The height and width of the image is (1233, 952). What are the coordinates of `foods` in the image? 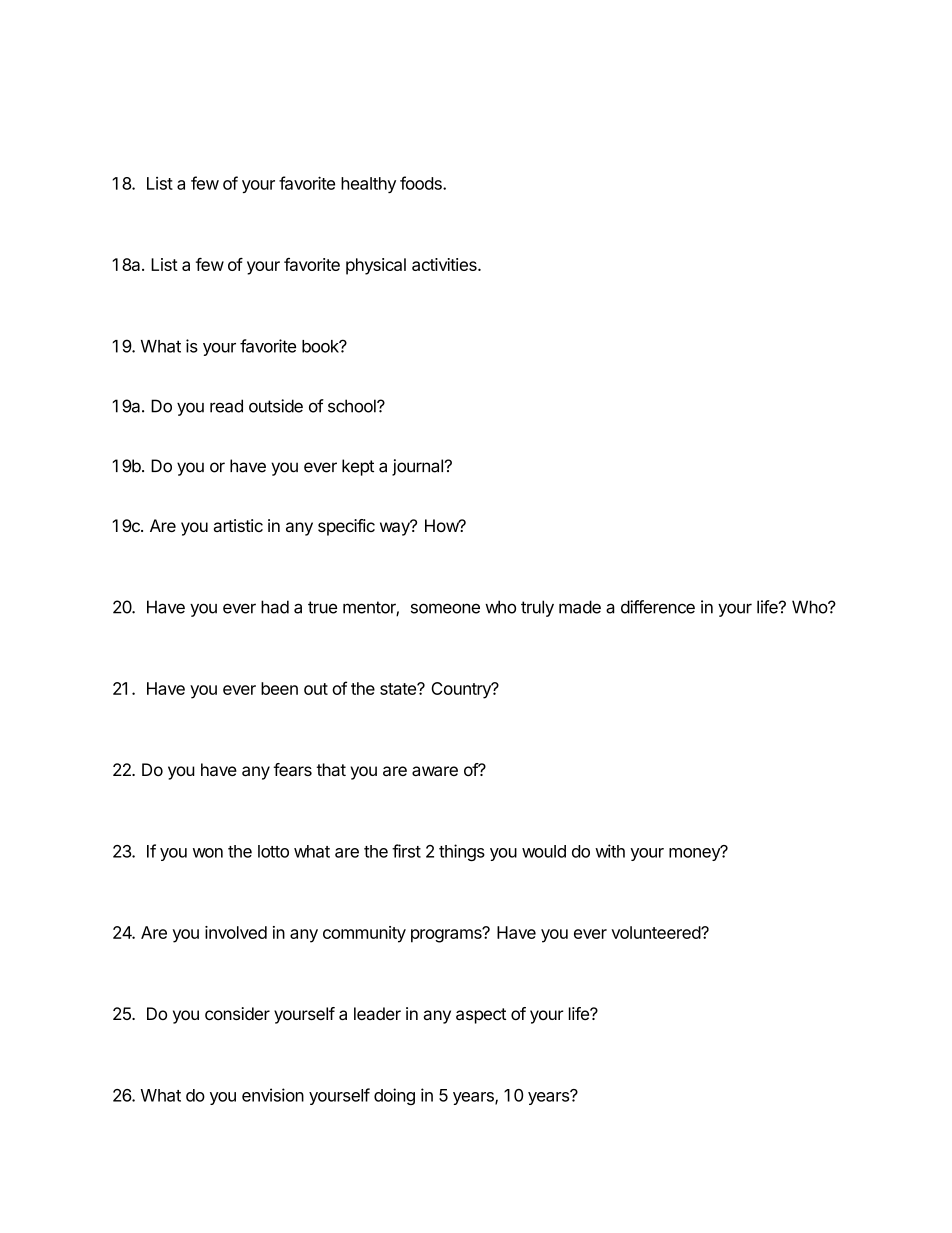 It's located at (422, 183).
